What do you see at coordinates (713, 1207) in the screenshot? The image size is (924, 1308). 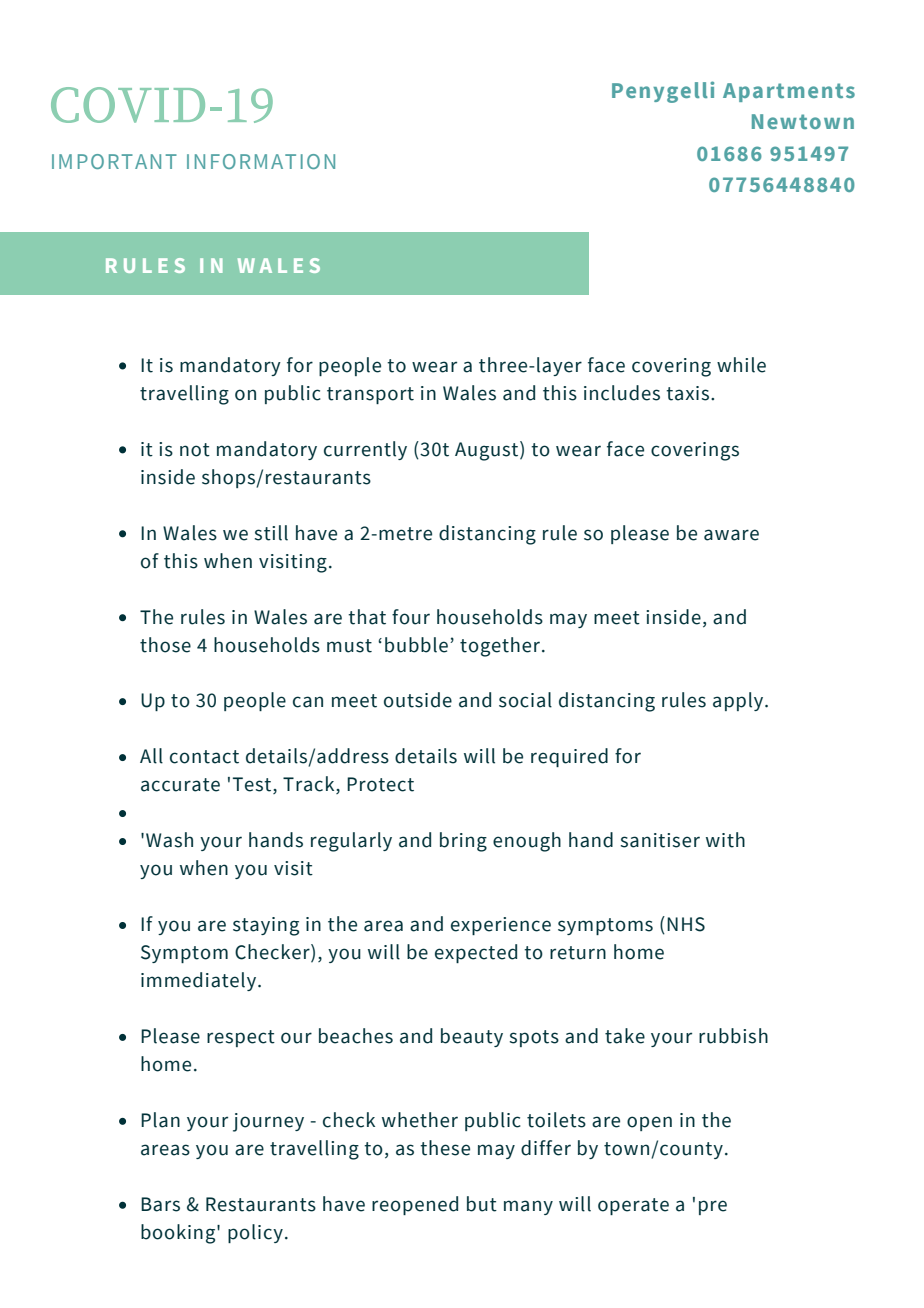 I see `pre` at bounding box center [713, 1207].
